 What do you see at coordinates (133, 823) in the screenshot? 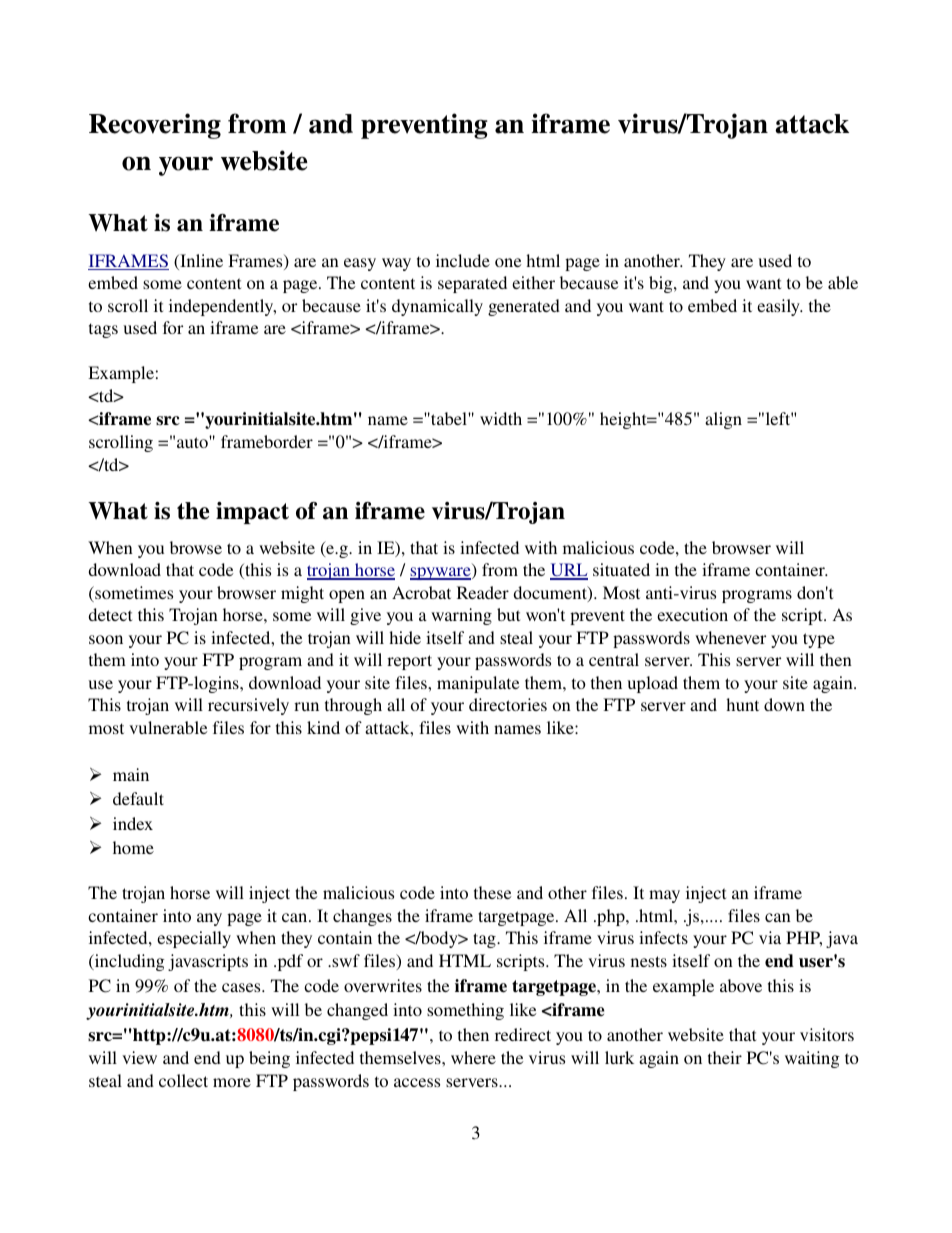
I see `index` at bounding box center [133, 823].
